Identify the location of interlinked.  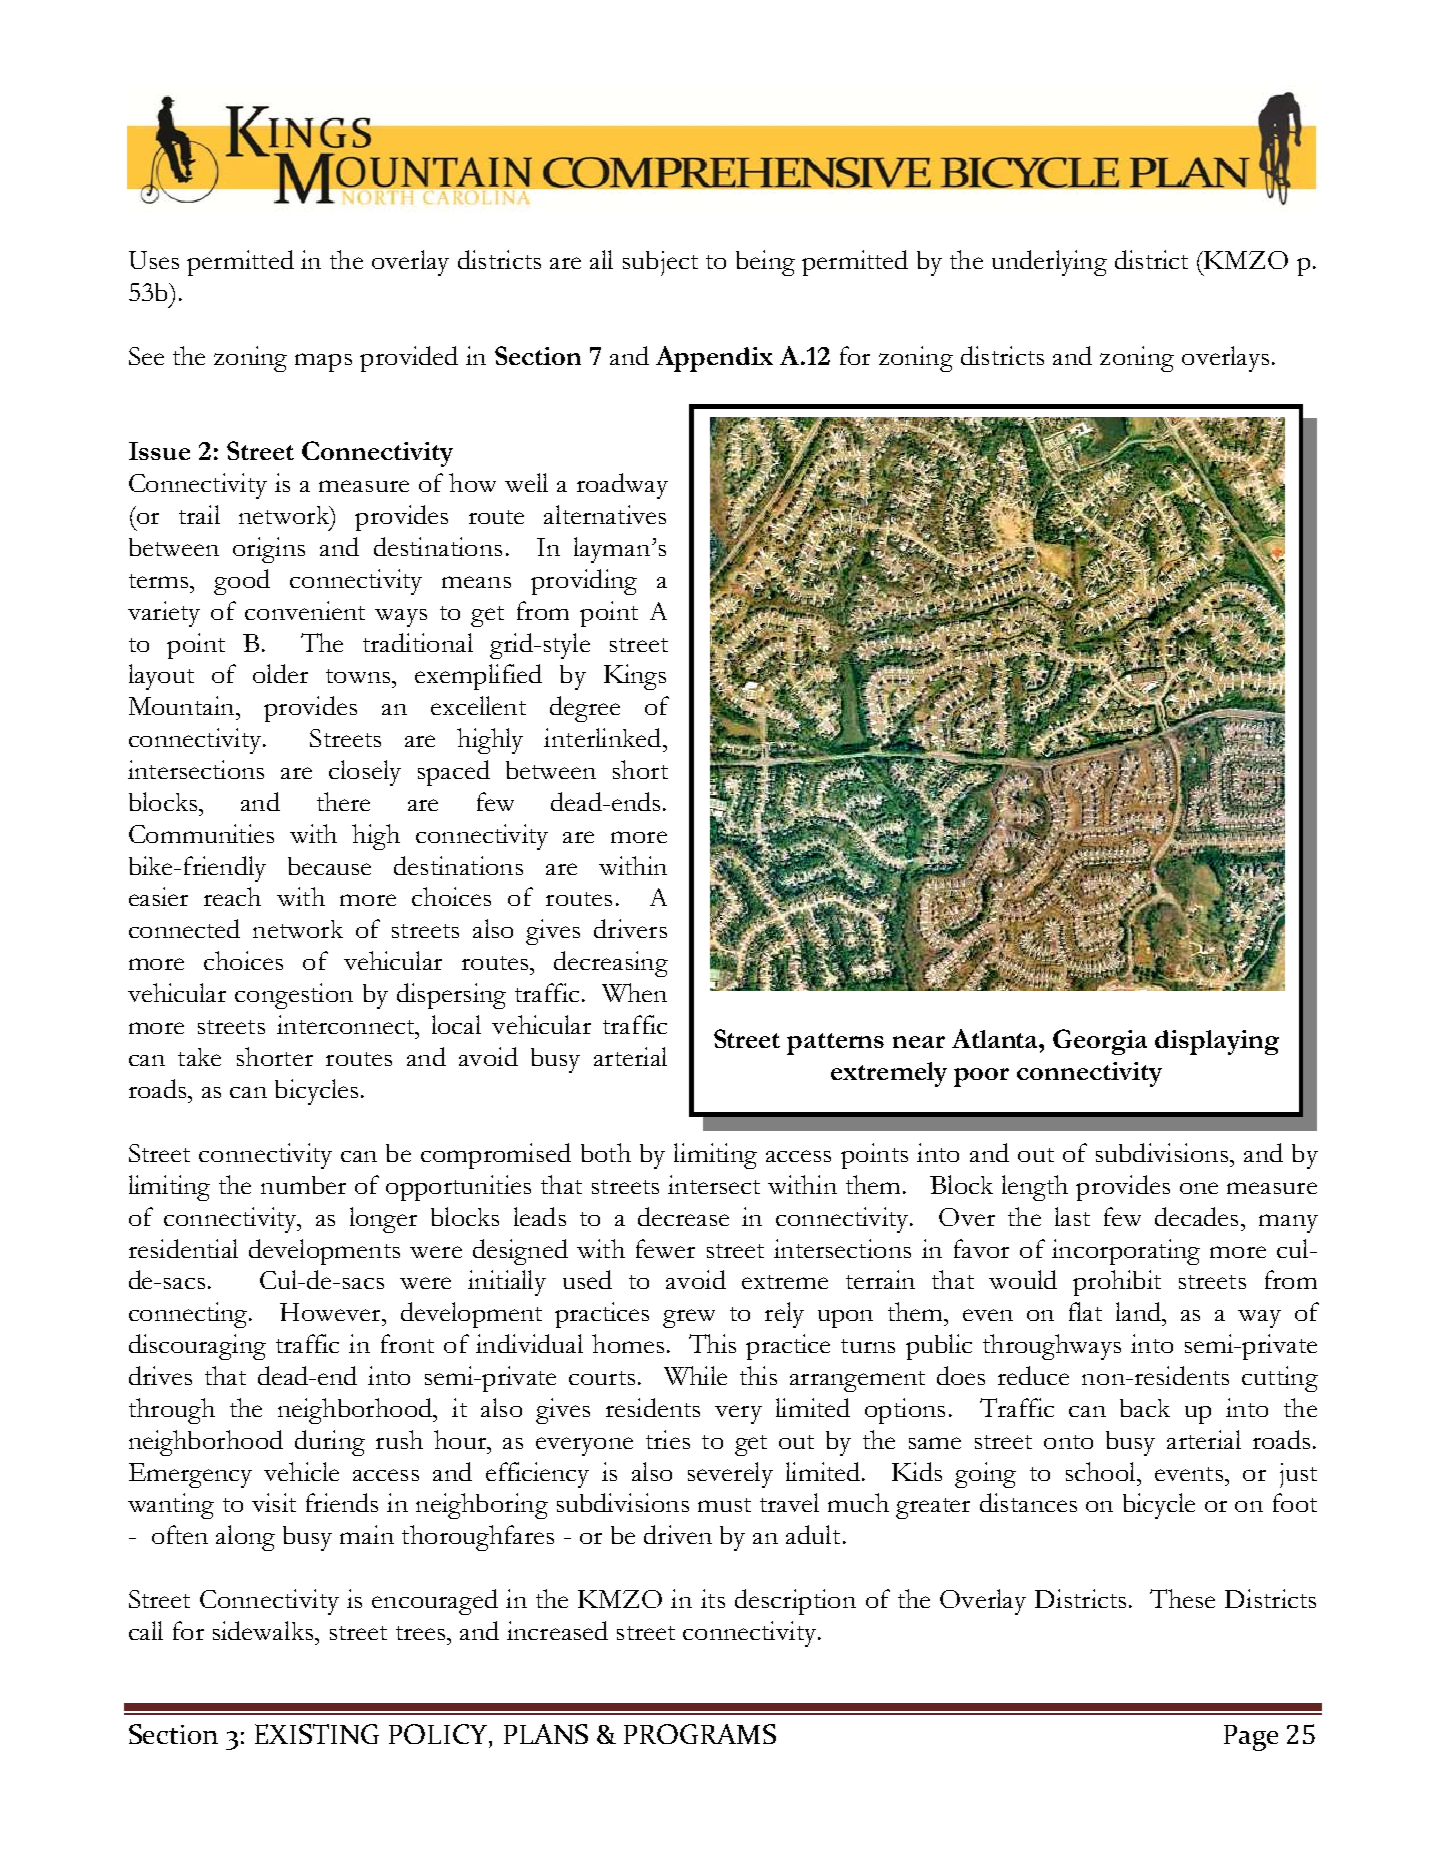
(604, 737).
